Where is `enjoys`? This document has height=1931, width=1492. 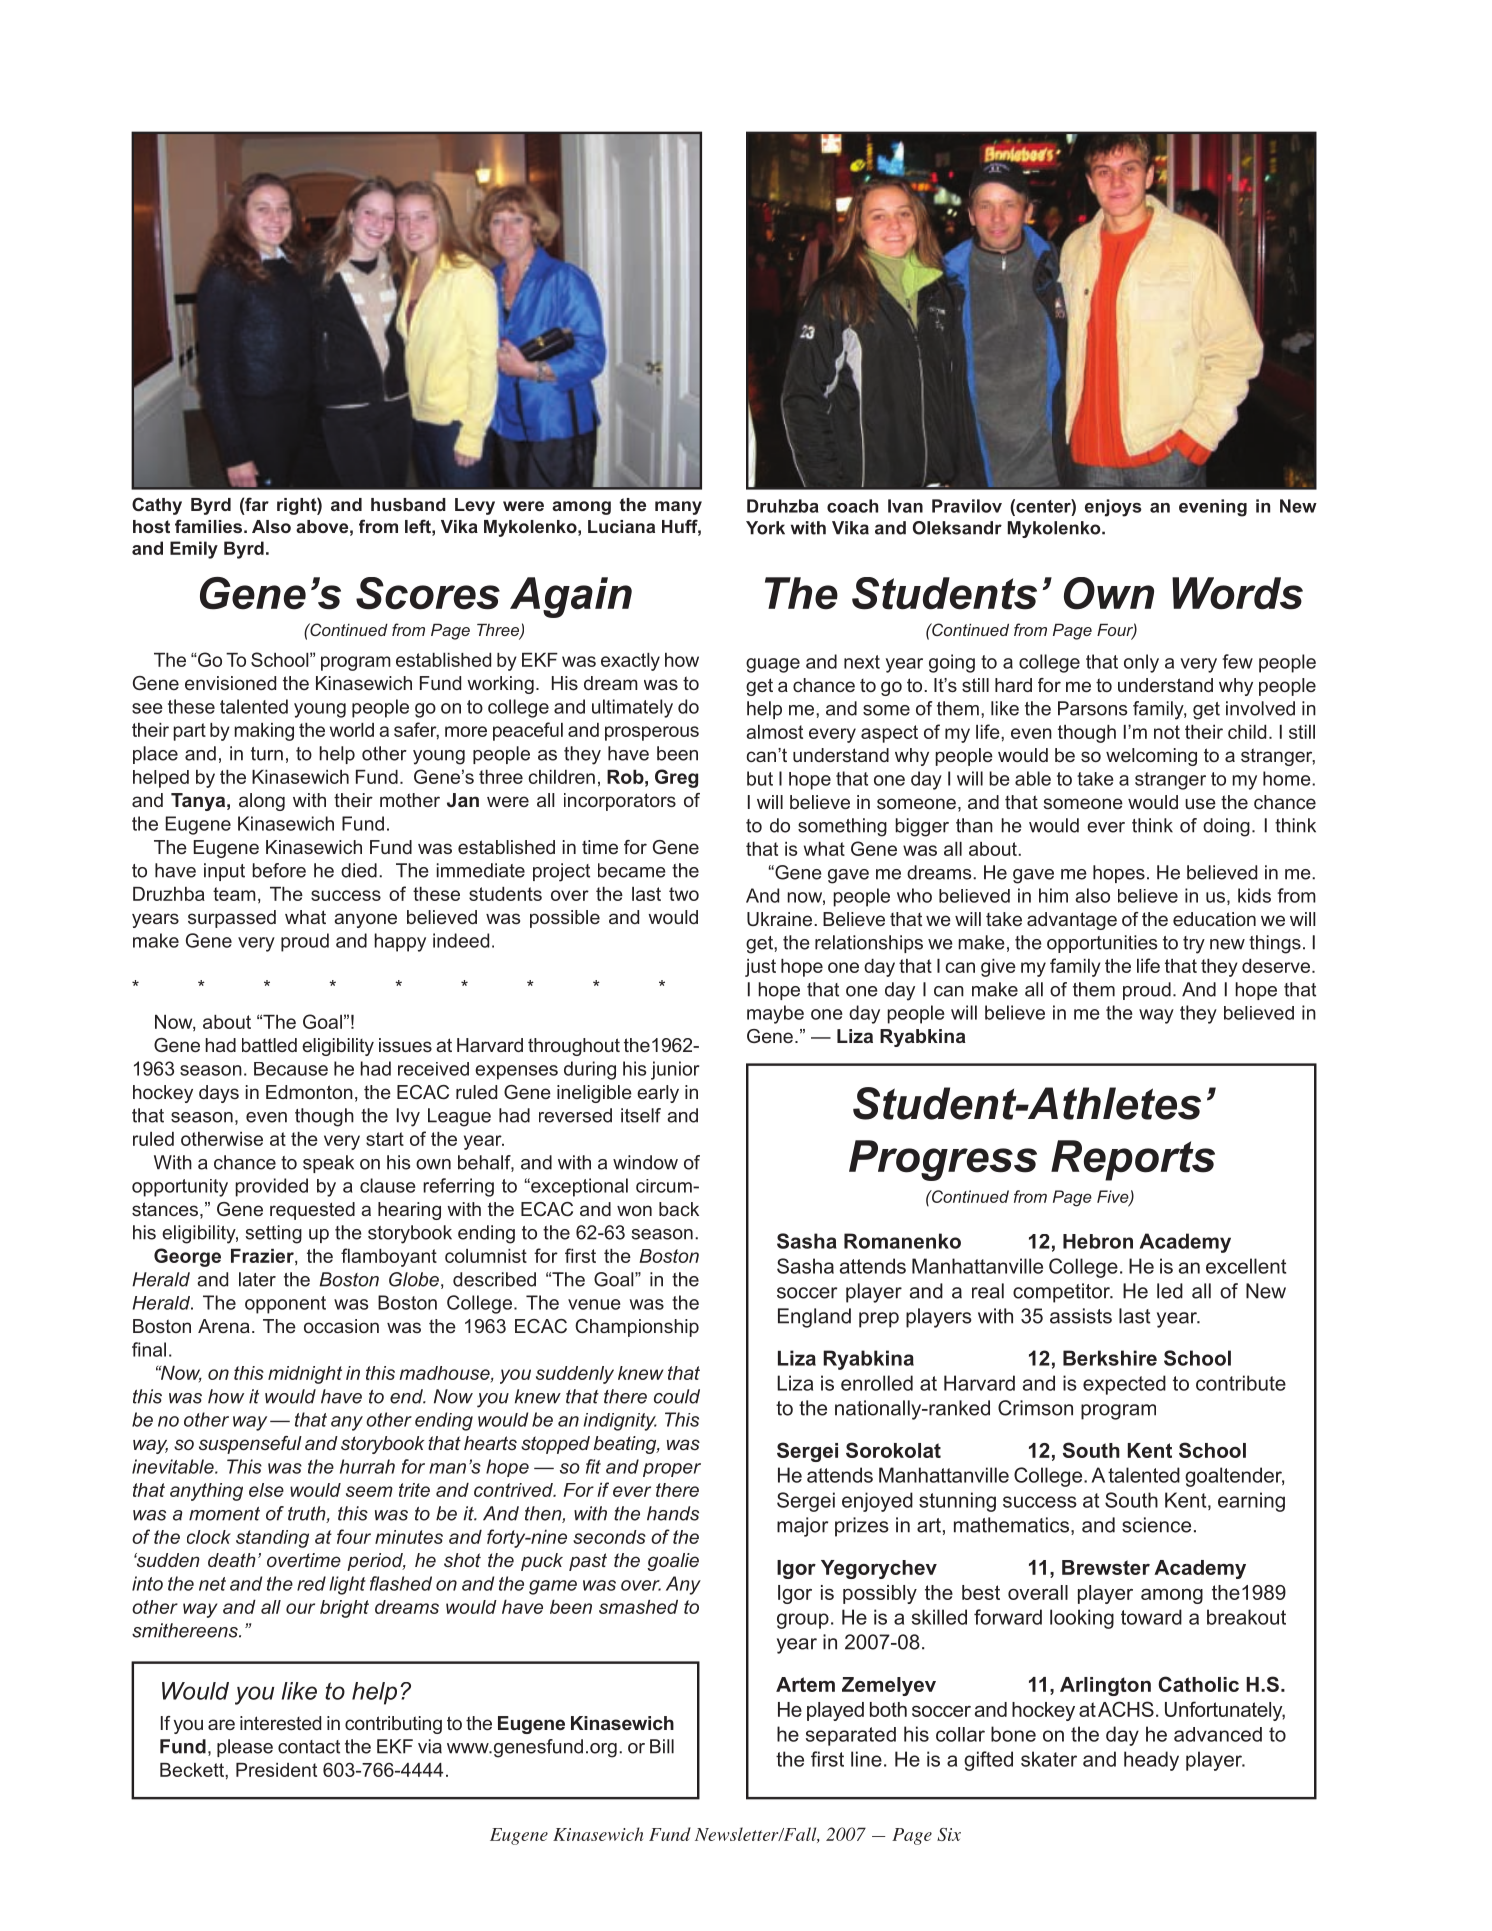
enjoys is located at coordinates (1113, 508).
